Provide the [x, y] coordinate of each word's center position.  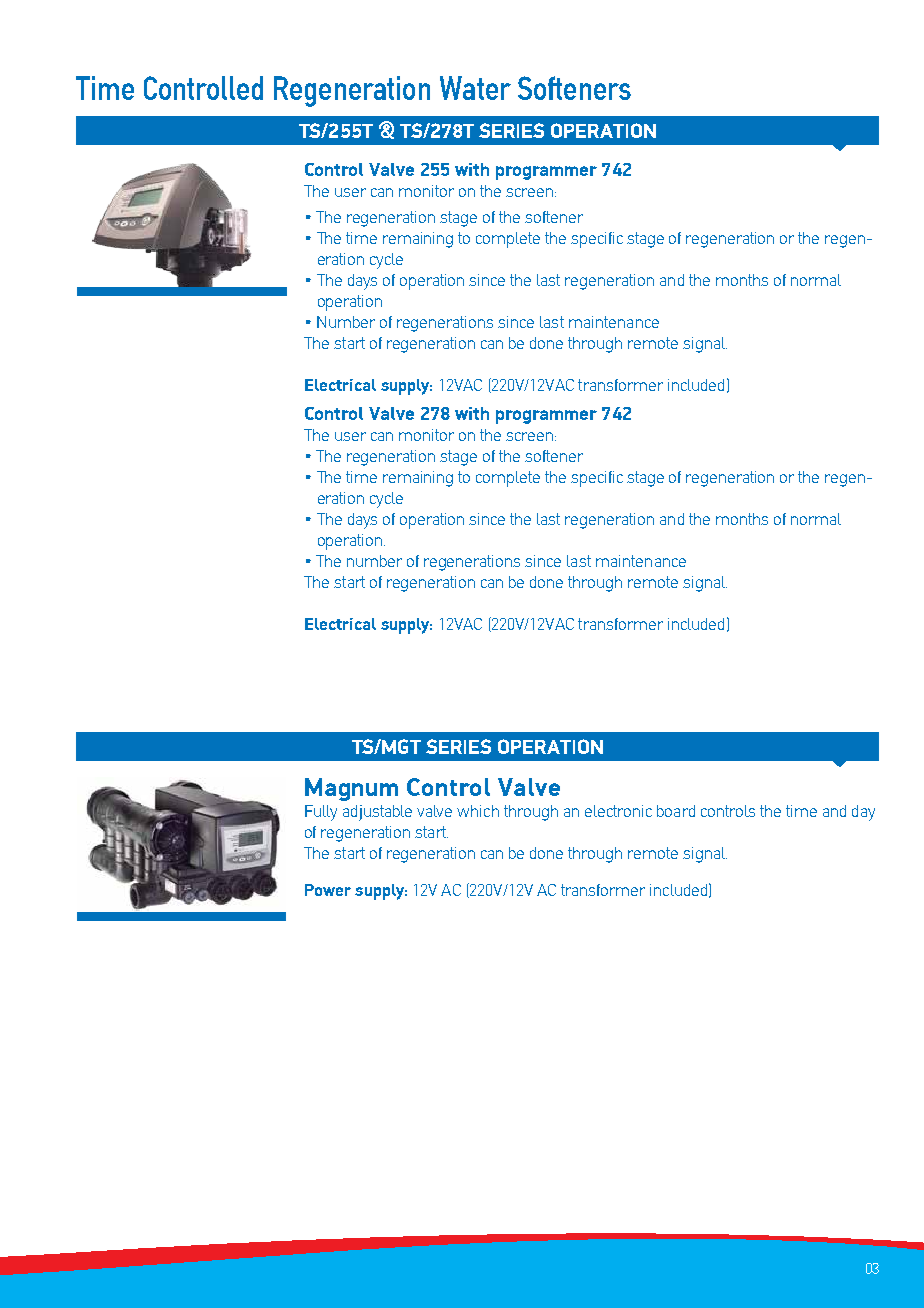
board [676, 811]
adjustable [377, 813]
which [478, 811]
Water [475, 88]
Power [328, 890]
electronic [618, 811]
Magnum [351, 789]
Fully [321, 813]
